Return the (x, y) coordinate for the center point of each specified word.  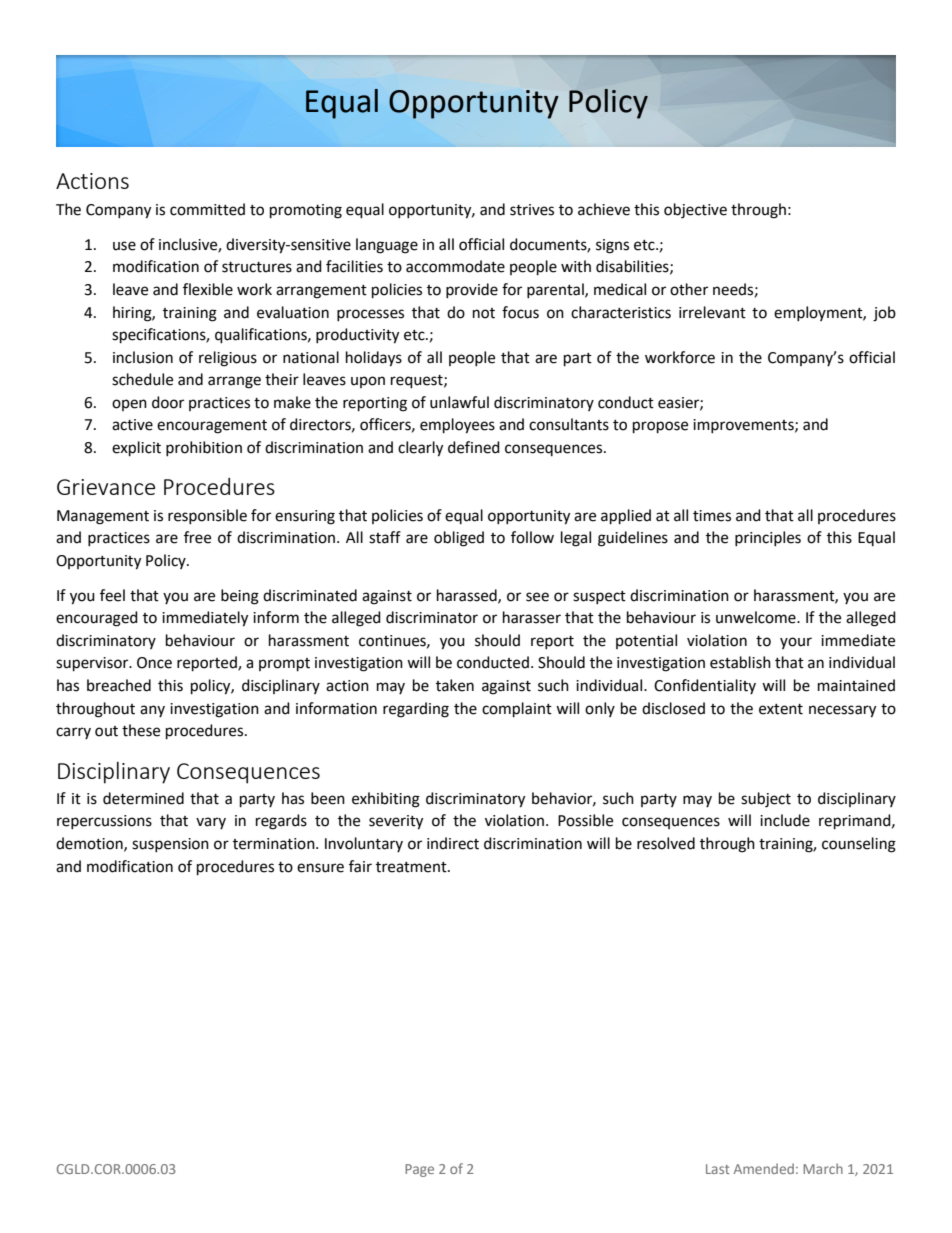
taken (455, 685)
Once (154, 663)
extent (781, 709)
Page (419, 1170)
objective (695, 211)
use (124, 246)
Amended (763, 1168)
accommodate (455, 266)
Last (718, 1169)
